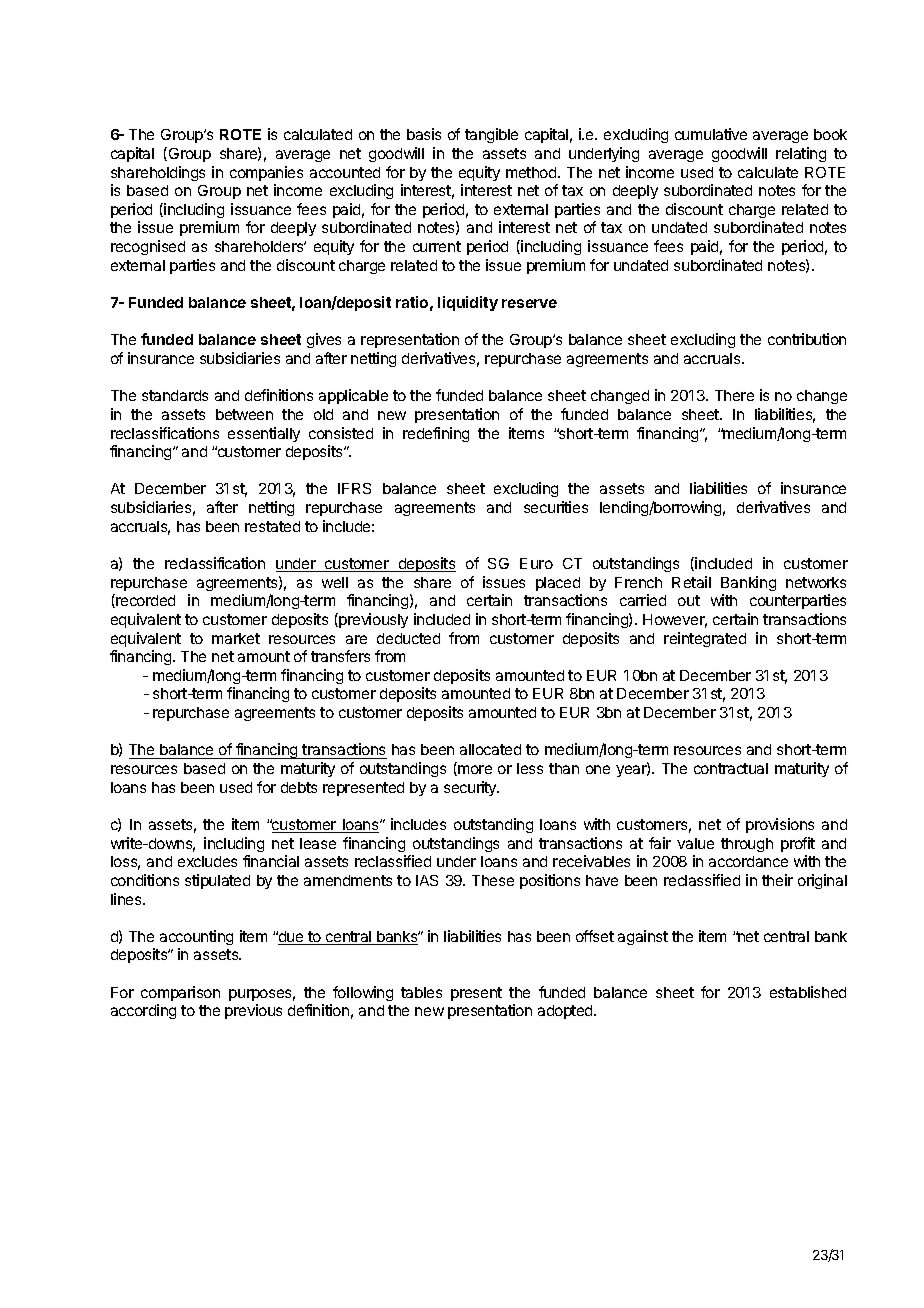 The height and width of the screenshot is (1308, 924). Describe the element at coordinates (711, 134) in the screenshot. I see `cumulative` at that location.
